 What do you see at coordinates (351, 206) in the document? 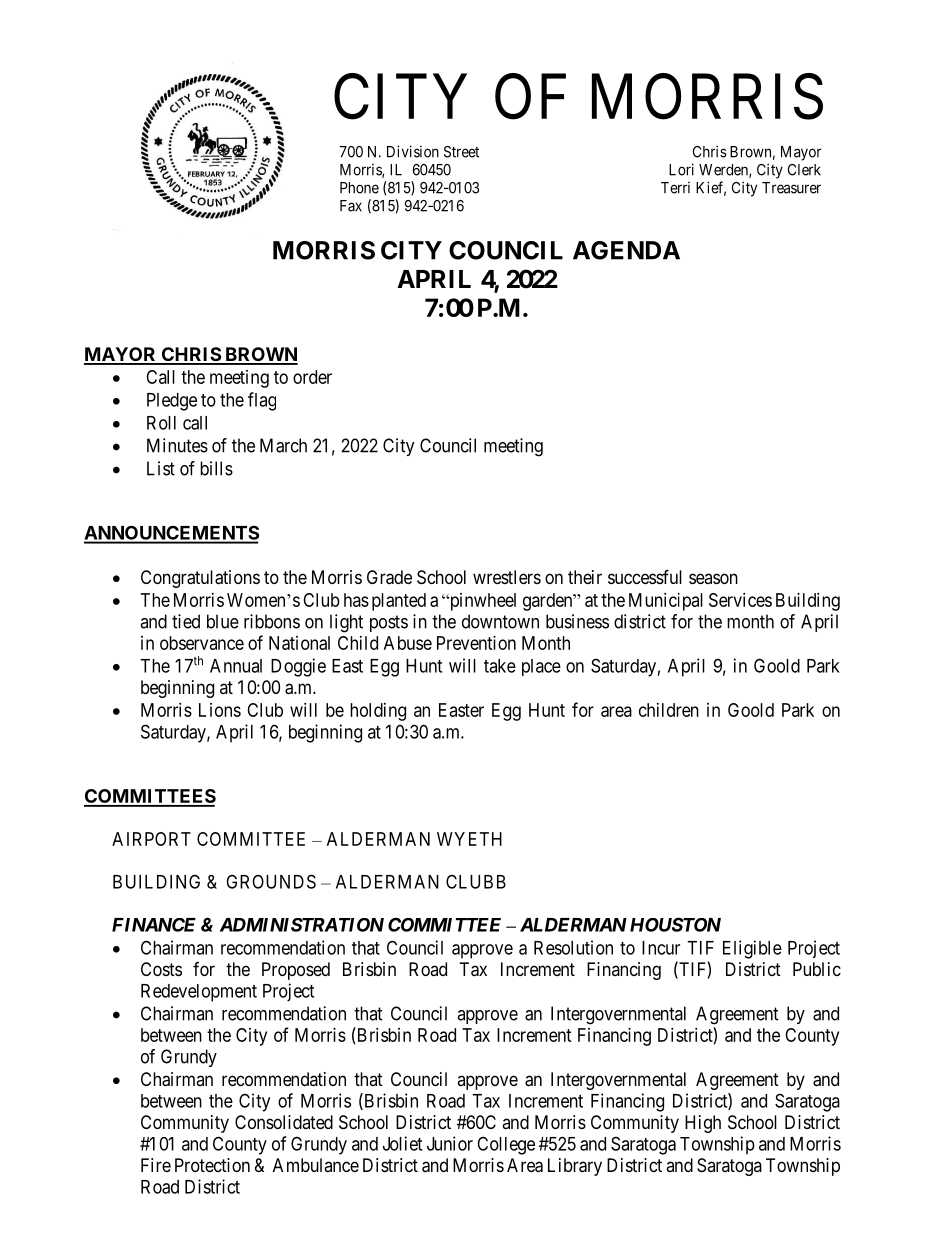
I see `Fax` at bounding box center [351, 206].
